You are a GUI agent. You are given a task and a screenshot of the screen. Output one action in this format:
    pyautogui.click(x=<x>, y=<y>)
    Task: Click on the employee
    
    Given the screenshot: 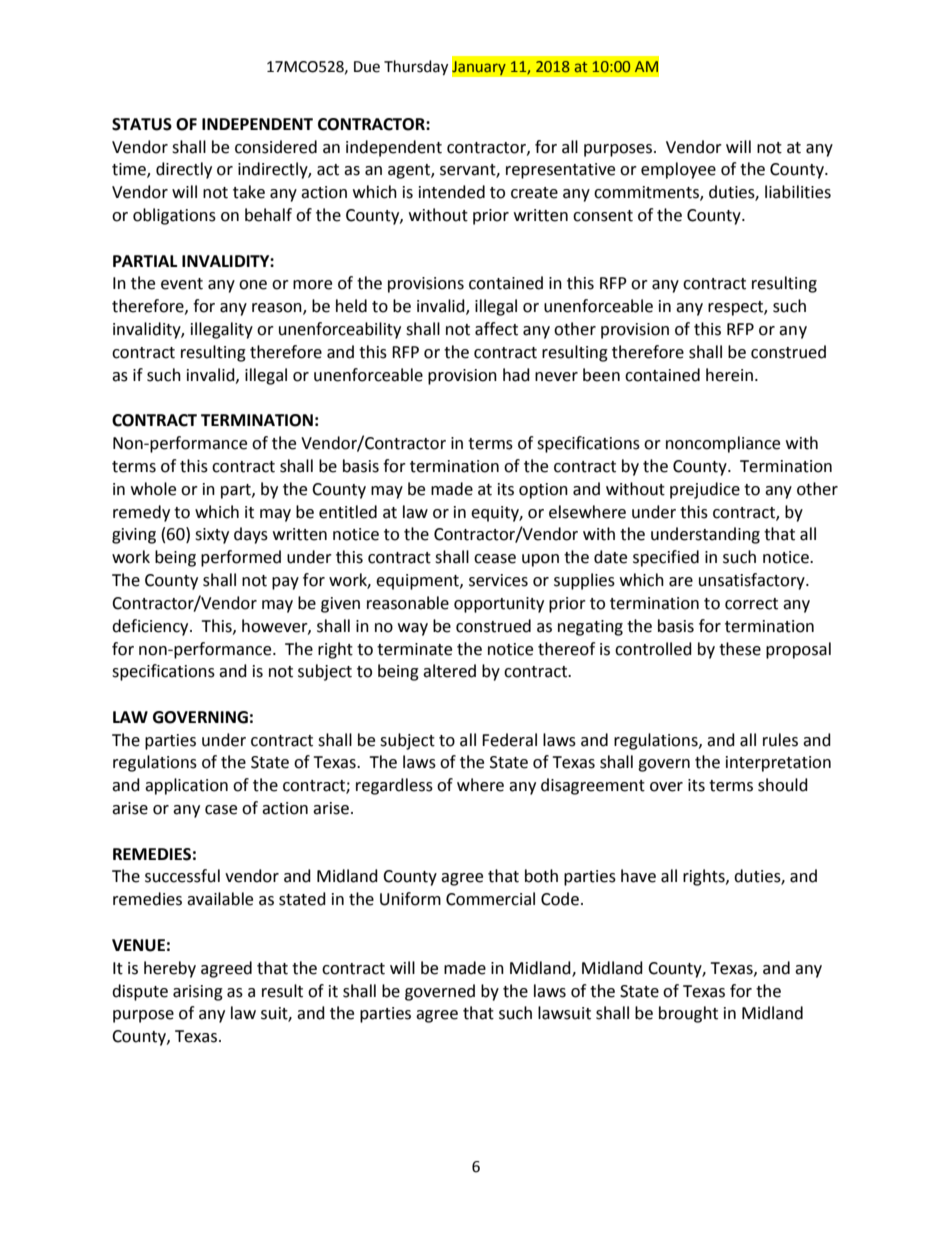 What is the action you would take?
    pyautogui.click(x=678, y=170)
